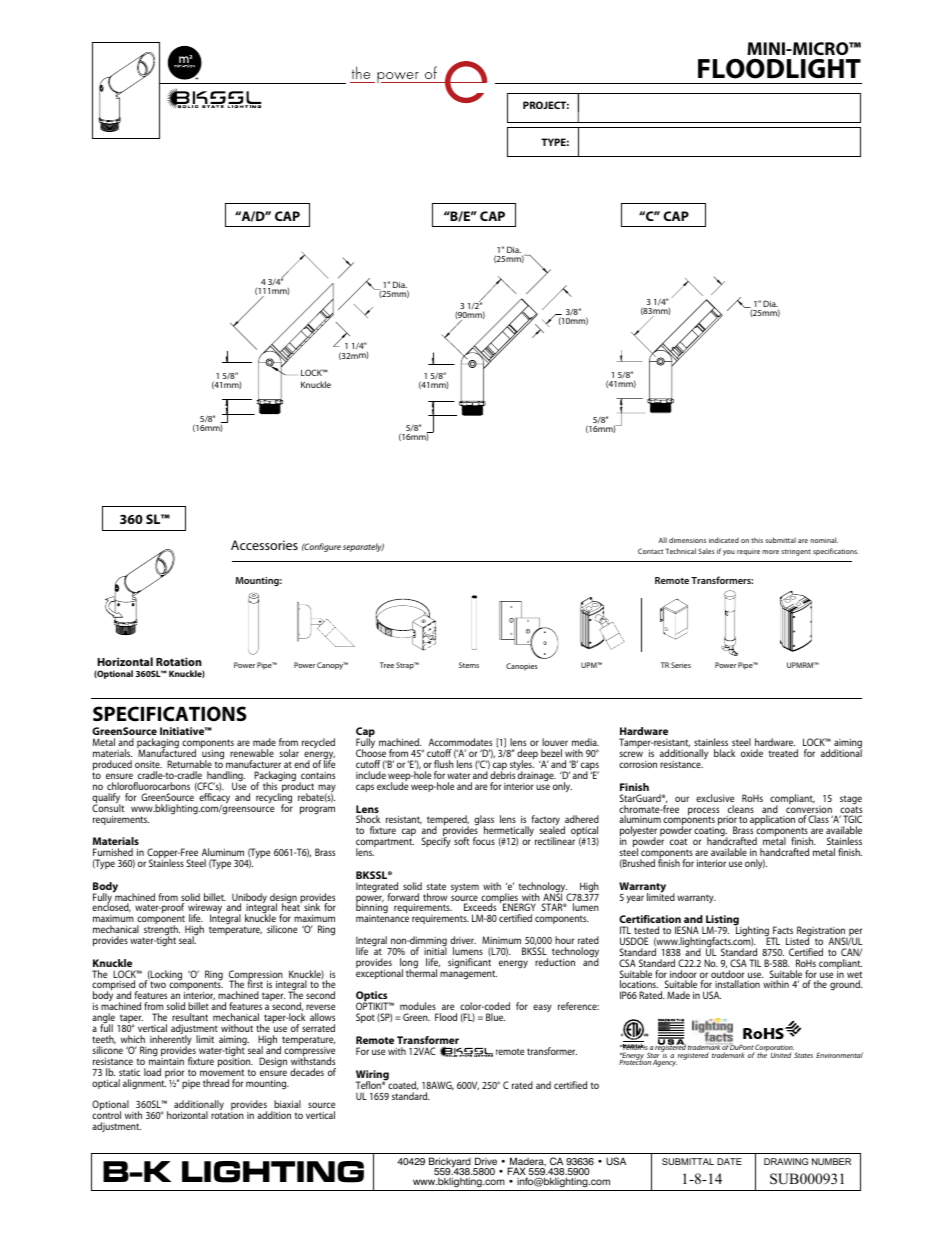 The image size is (952, 1233). I want to click on more, so click(770, 552).
